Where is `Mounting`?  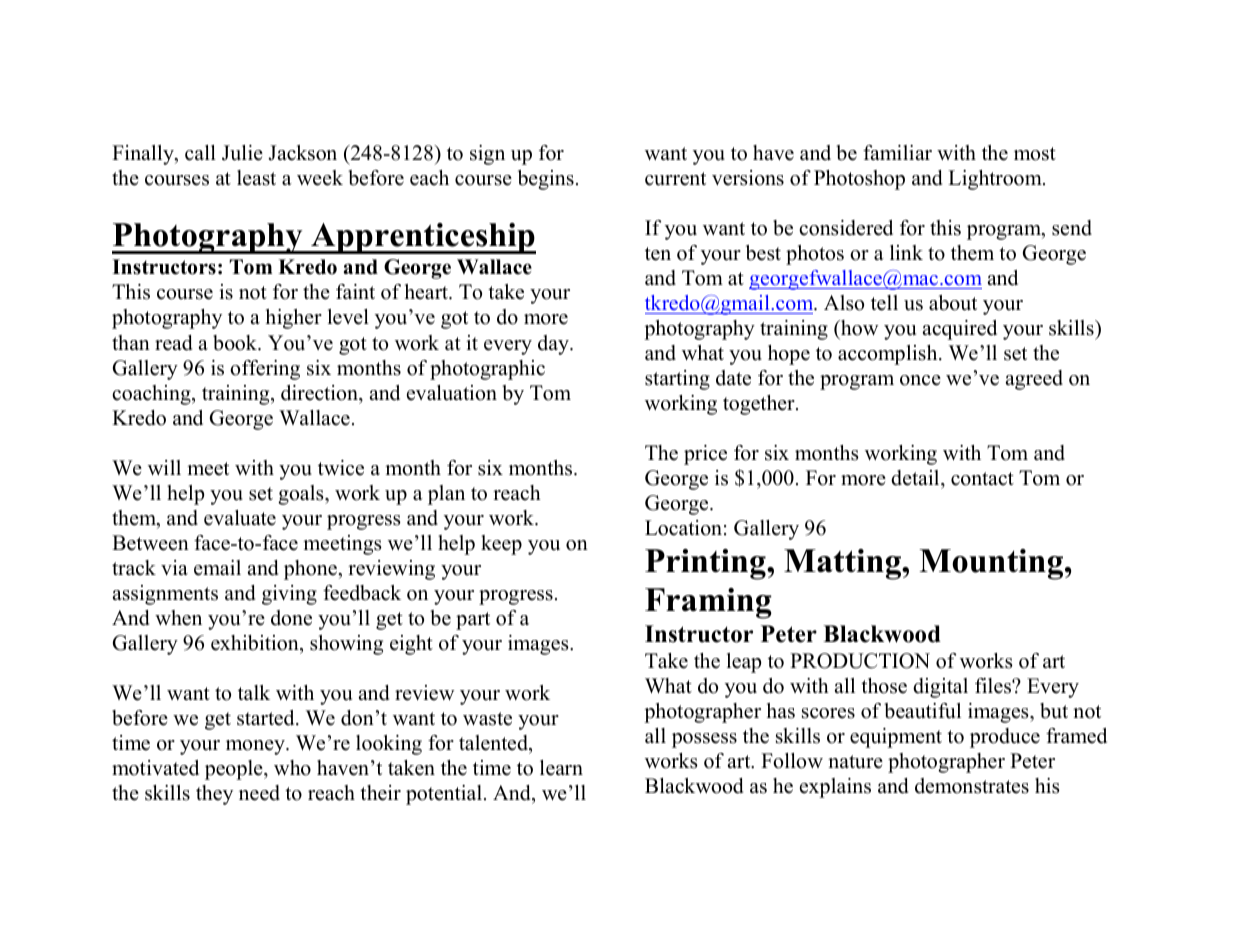 Mounting is located at coordinates (992, 564).
